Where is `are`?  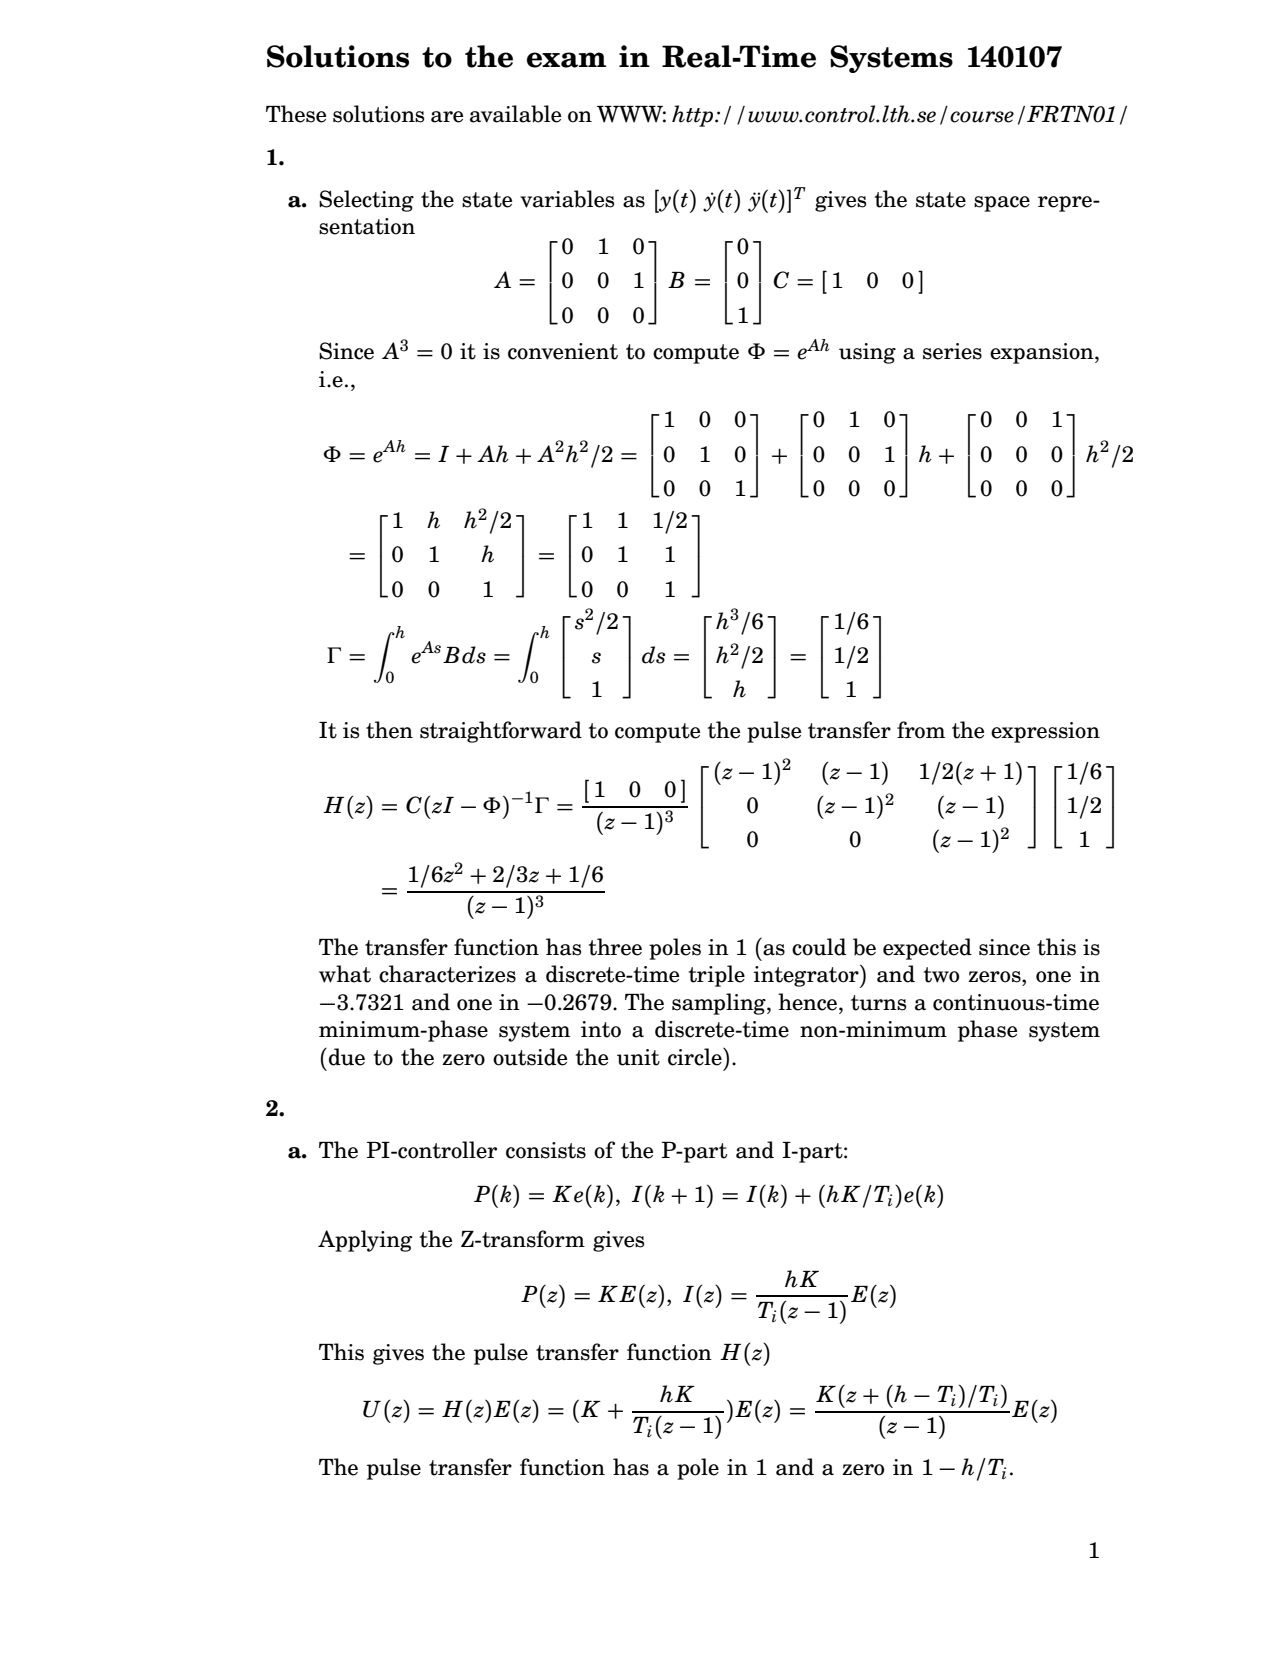
are is located at coordinates (447, 117).
